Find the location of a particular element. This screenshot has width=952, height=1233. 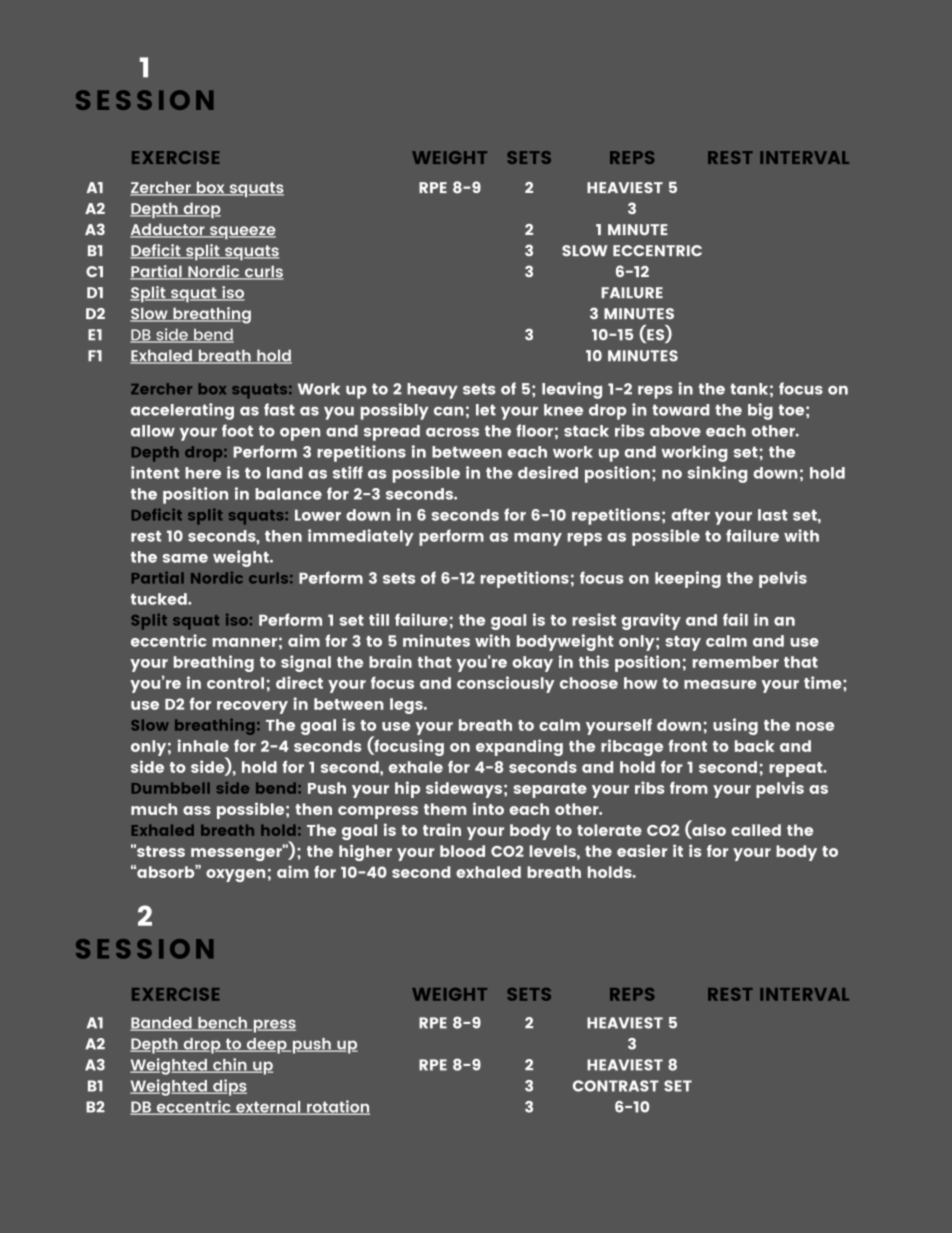

remember is located at coordinates (736, 662).
